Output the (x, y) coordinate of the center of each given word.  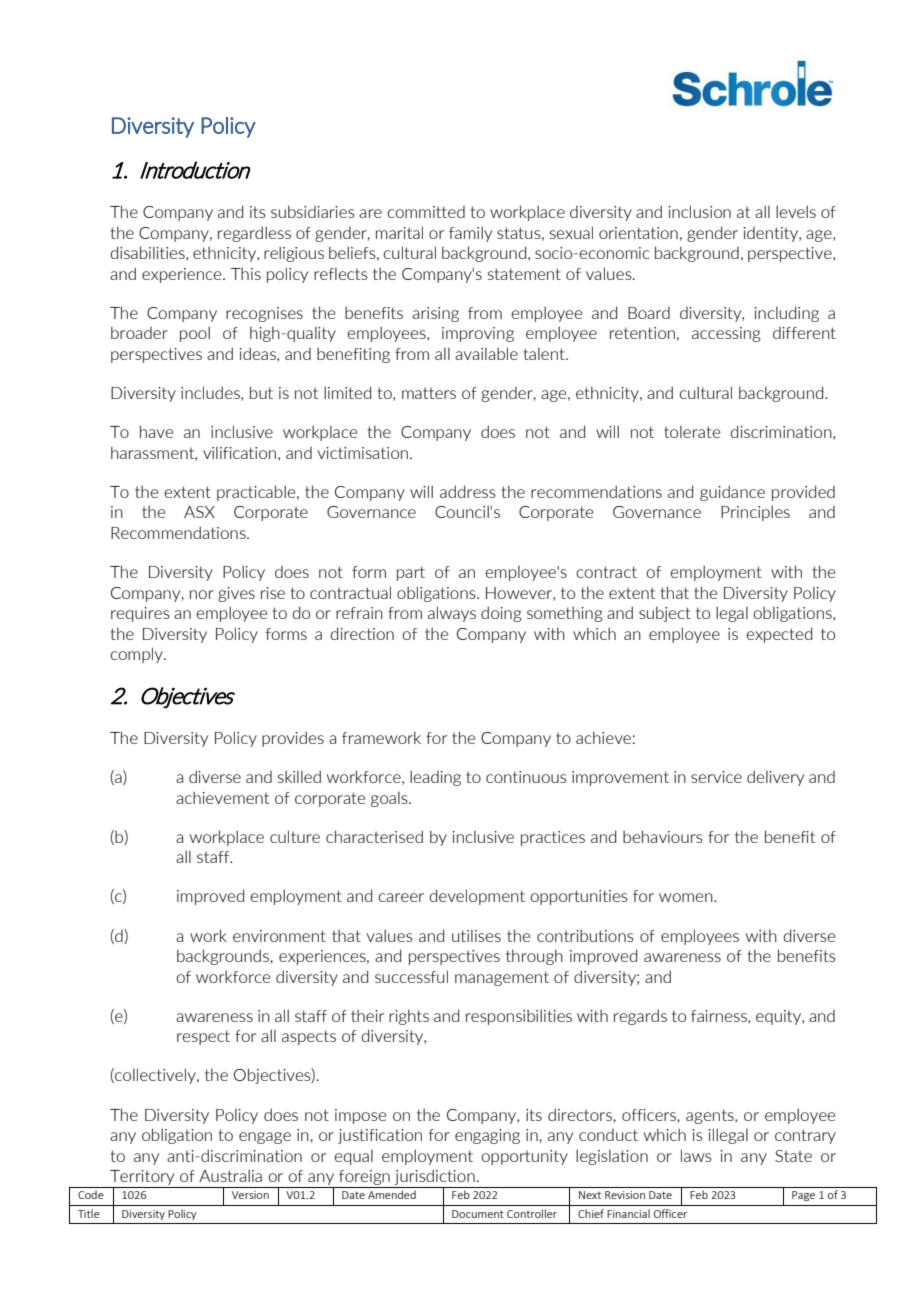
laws (696, 1155)
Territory (142, 1179)
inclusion (699, 211)
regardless (254, 234)
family (470, 234)
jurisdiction (435, 1178)
